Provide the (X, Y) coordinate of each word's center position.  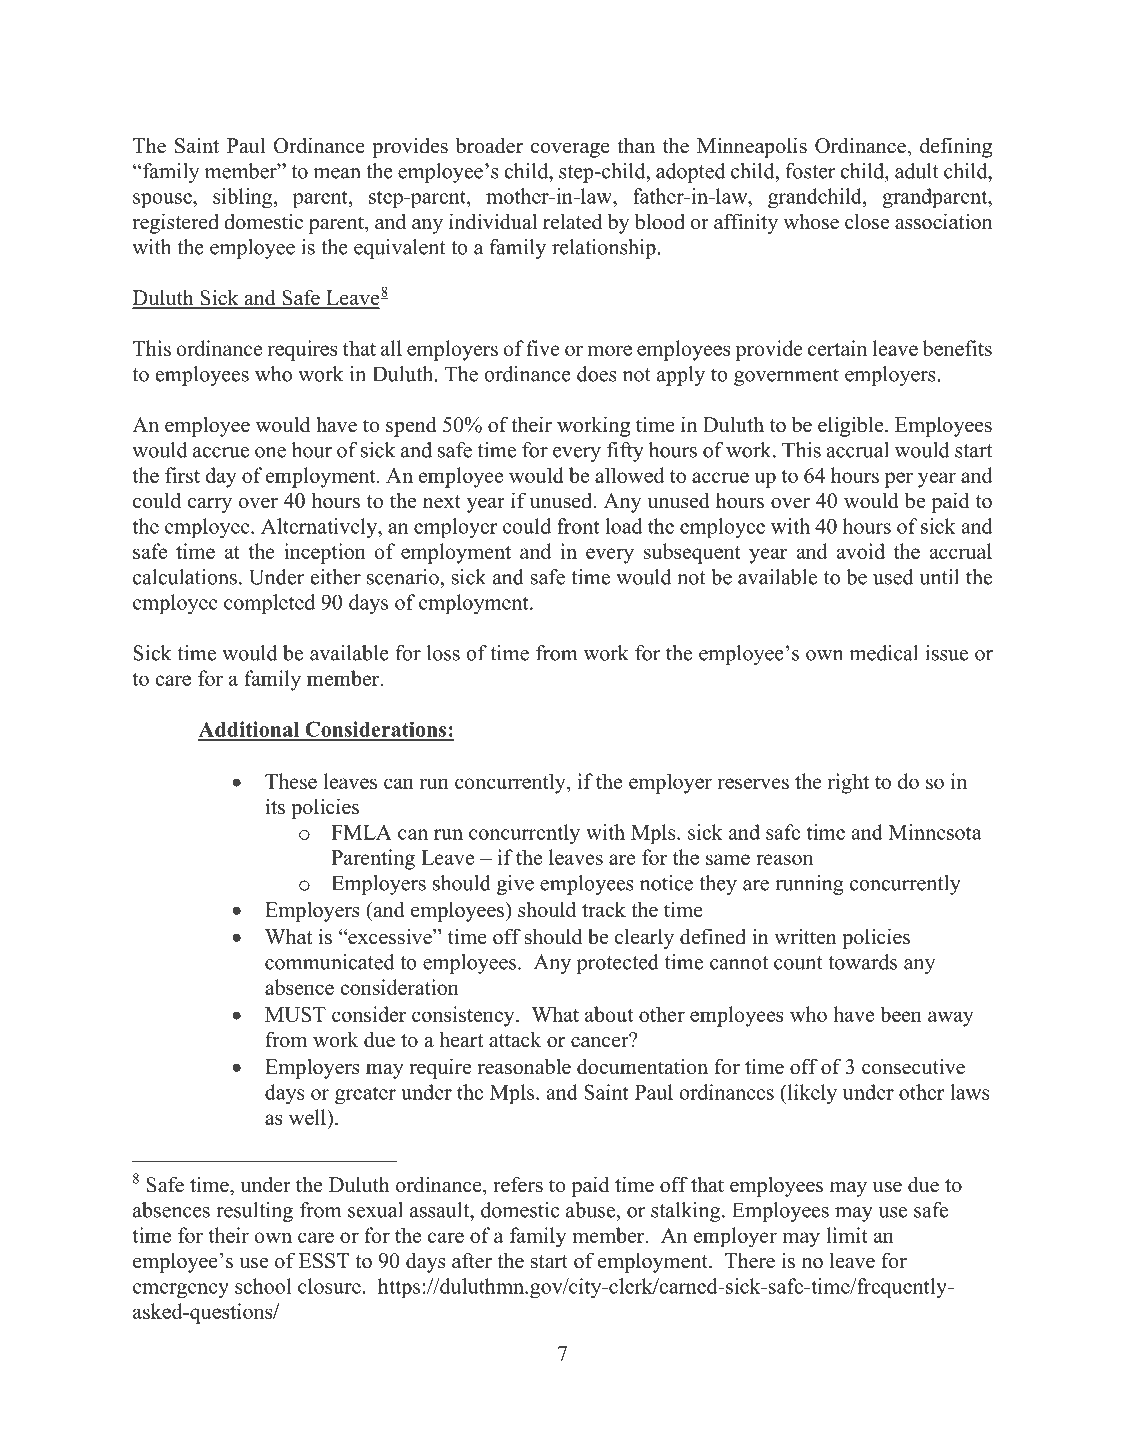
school (263, 1286)
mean (337, 173)
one (270, 452)
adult (917, 171)
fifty (625, 452)
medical (883, 653)
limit (847, 1235)
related (572, 221)
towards (862, 962)
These (291, 781)
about (609, 1014)
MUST (295, 1014)
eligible (852, 426)
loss (443, 653)
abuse (592, 1210)
